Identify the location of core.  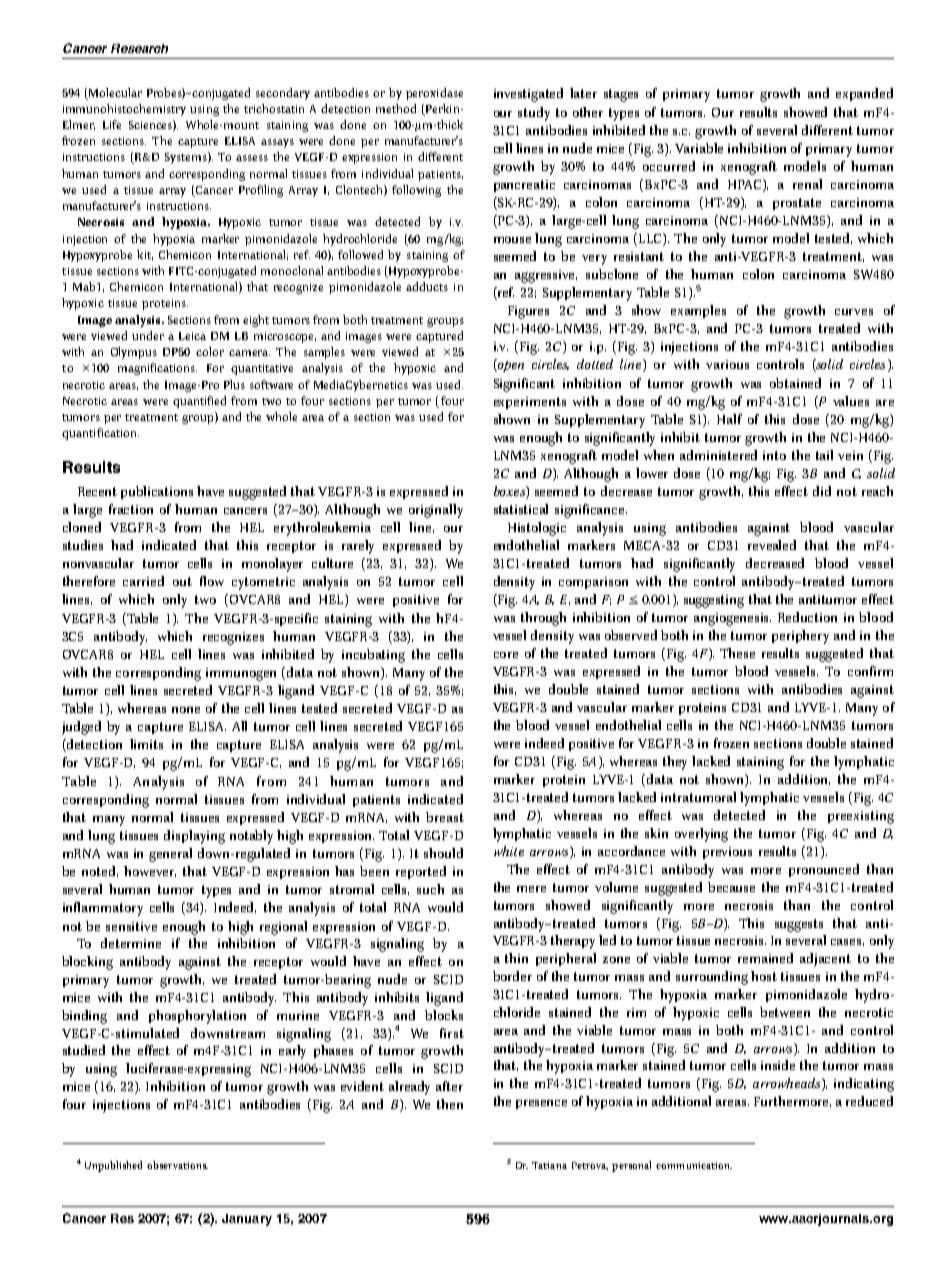
(506, 655).
